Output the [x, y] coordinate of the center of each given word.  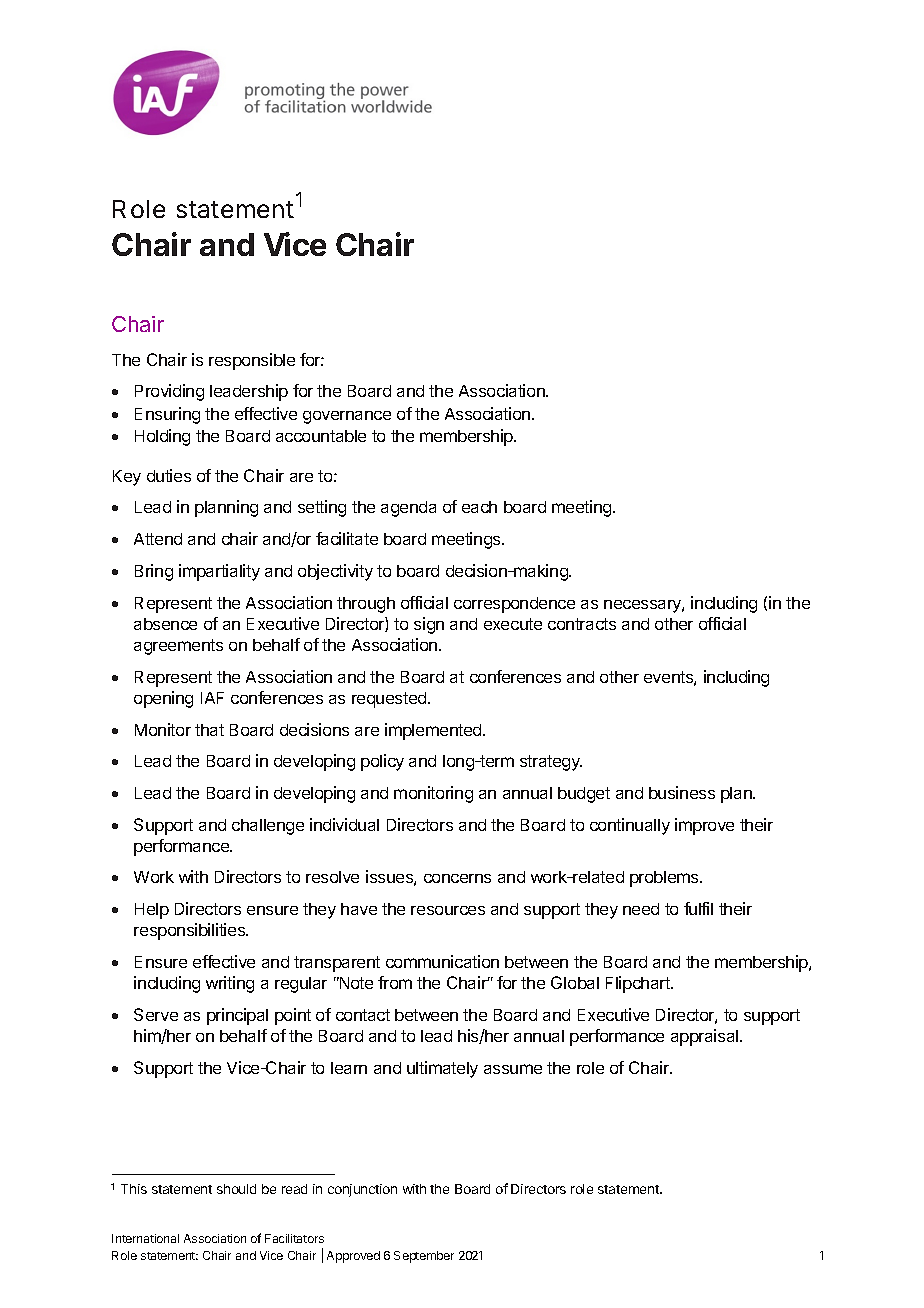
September [424, 1257]
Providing [169, 392]
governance [347, 417]
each [479, 507]
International [145, 1238]
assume [513, 1069]
